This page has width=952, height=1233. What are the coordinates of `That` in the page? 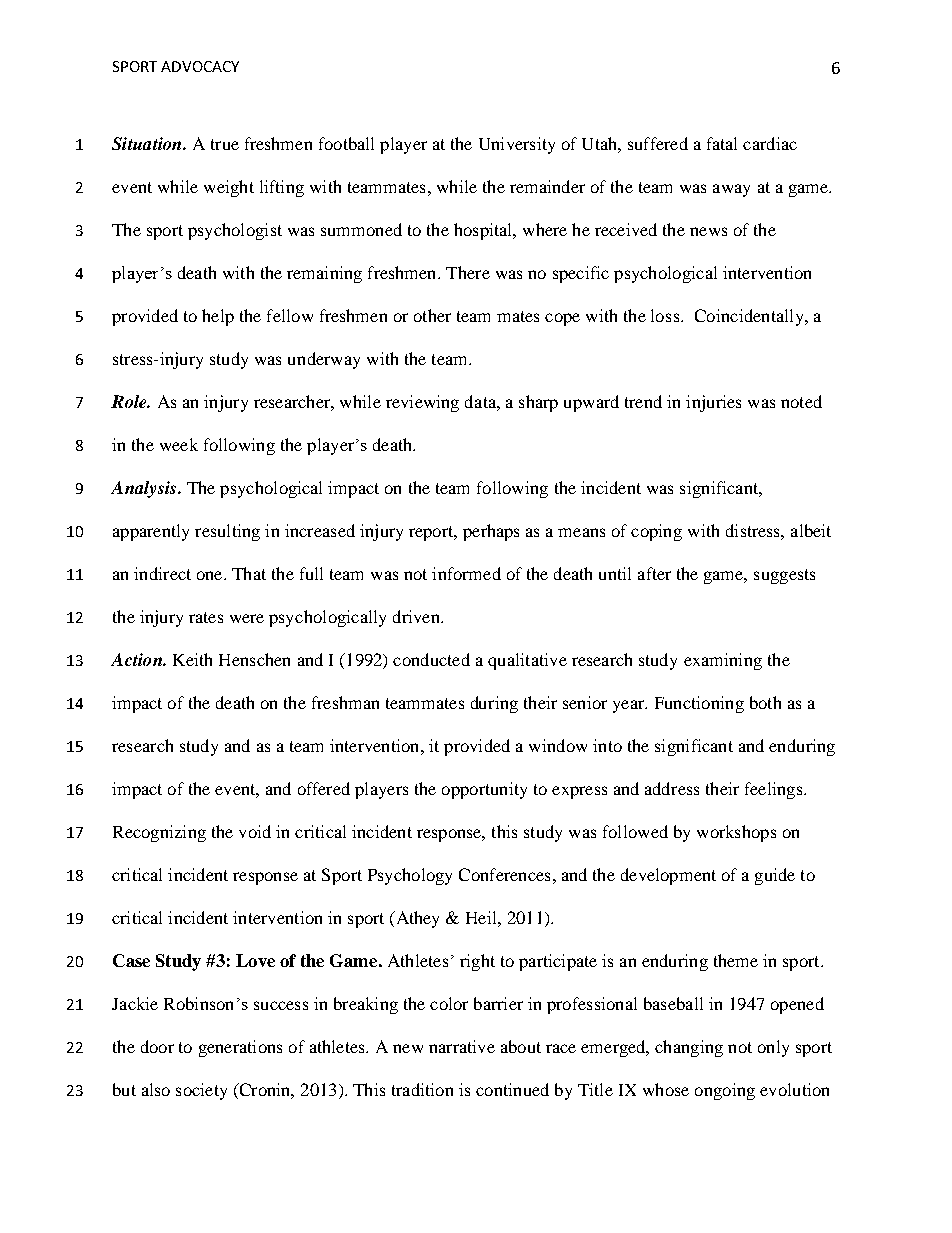 It's located at (249, 573).
